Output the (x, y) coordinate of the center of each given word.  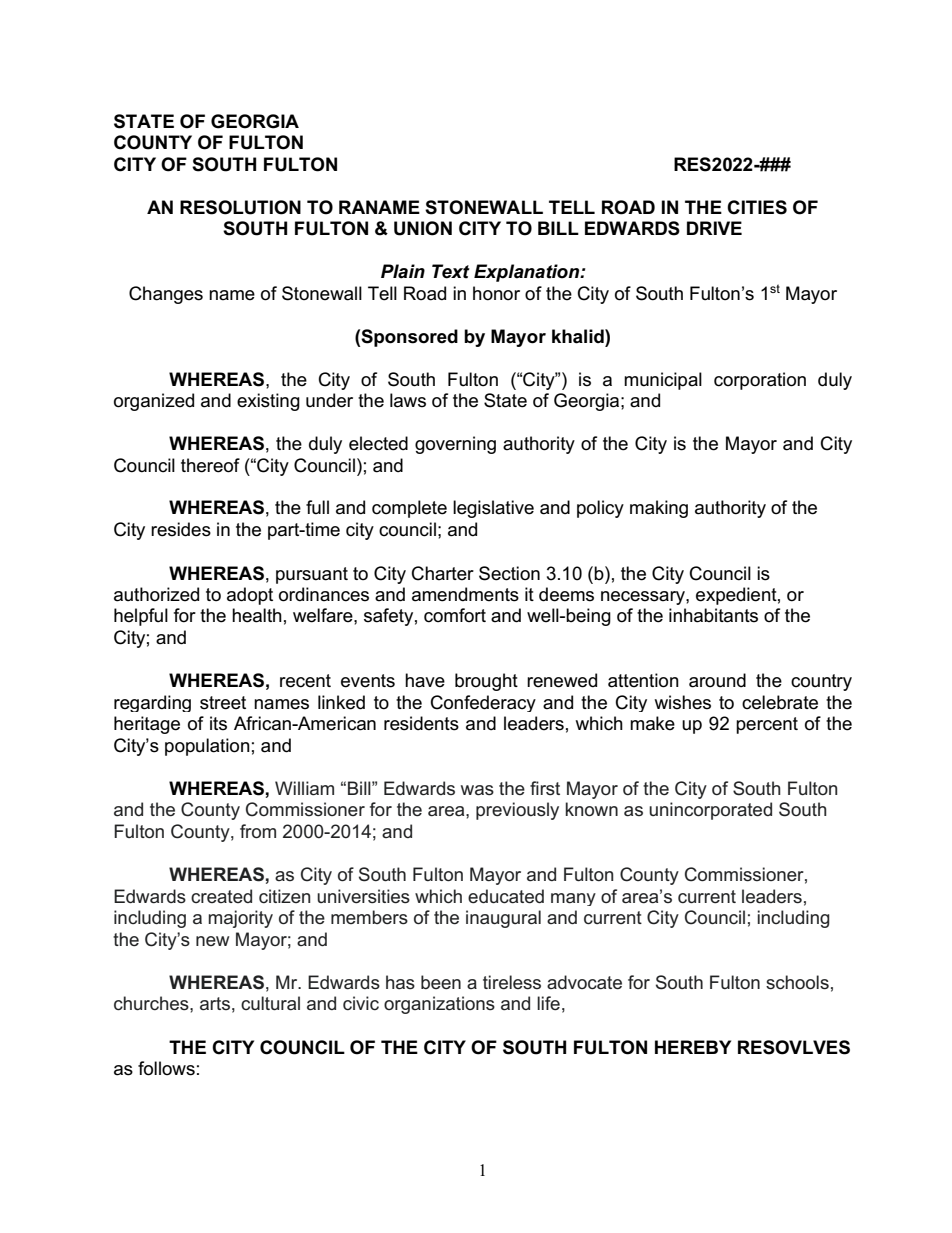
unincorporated (710, 811)
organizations (439, 1005)
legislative (493, 509)
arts (215, 1004)
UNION (423, 228)
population (207, 747)
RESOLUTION (240, 207)
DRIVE (714, 228)
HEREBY (693, 1047)
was (477, 790)
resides (181, 529)
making (659, 509)
